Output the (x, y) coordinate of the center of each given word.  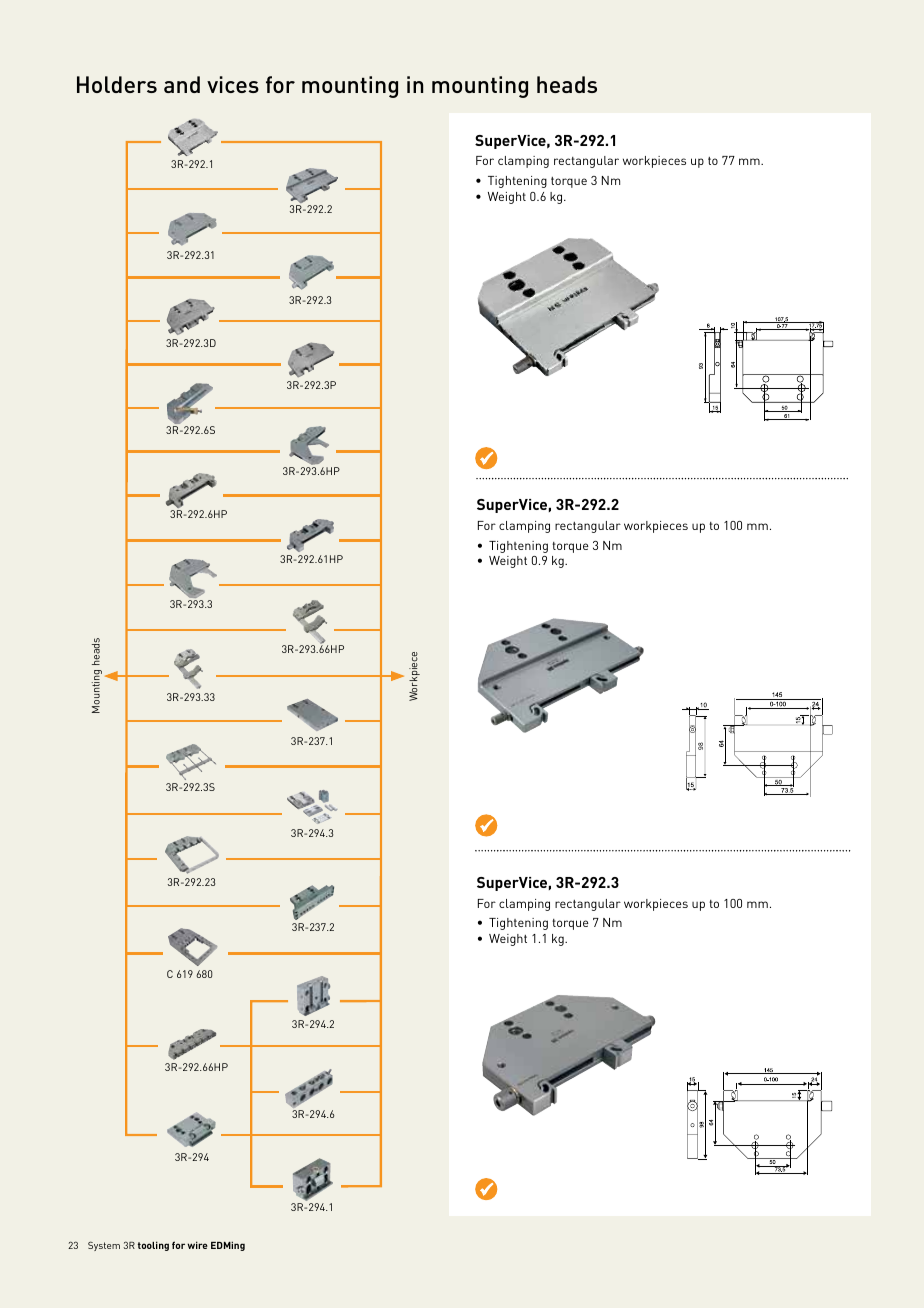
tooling (153, 1246)
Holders (117, 84)
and (182, 84)
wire (197, 1245)
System (104, 1246)
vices (233, 84)
